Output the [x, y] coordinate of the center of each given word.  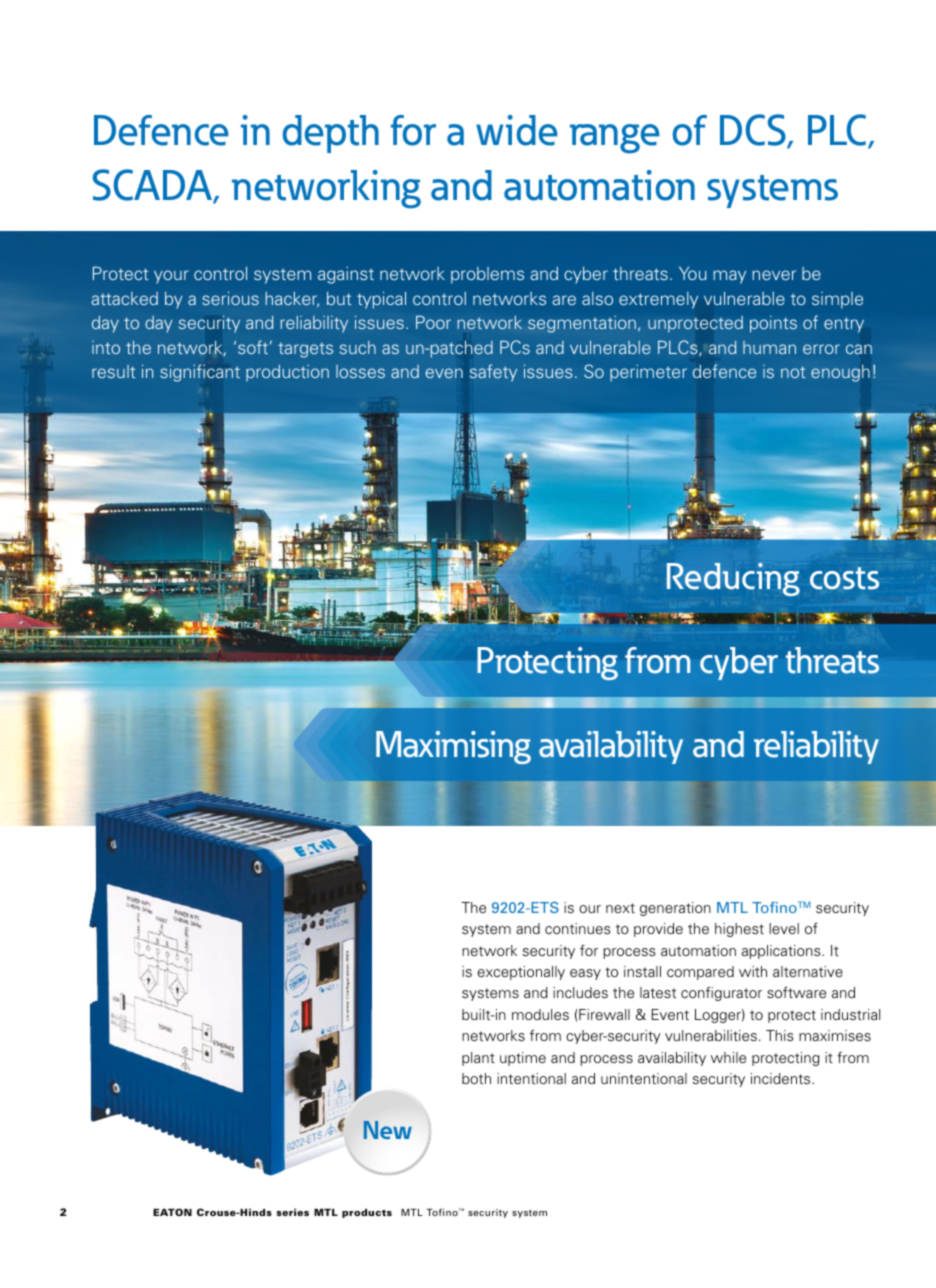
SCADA [154, 186]
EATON [172, 1212]
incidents [782, 1078]
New [388, 1130]
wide [517, 130]
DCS [754, 131]
